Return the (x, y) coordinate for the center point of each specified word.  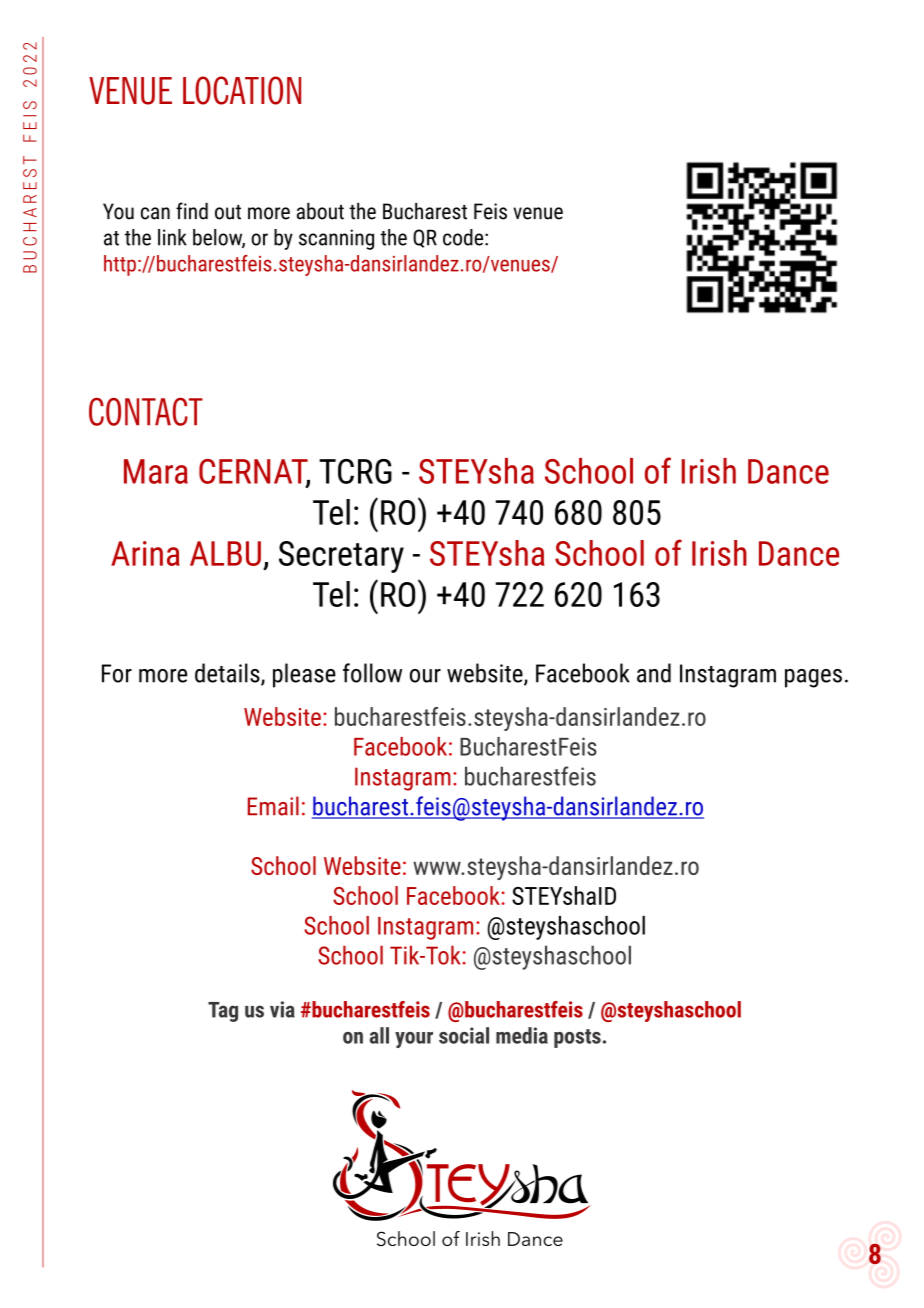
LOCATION (242, 90)
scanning (336, 239)
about (320, 211)
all (379, 1035)
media (522, 1035)
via (282, 1009)
